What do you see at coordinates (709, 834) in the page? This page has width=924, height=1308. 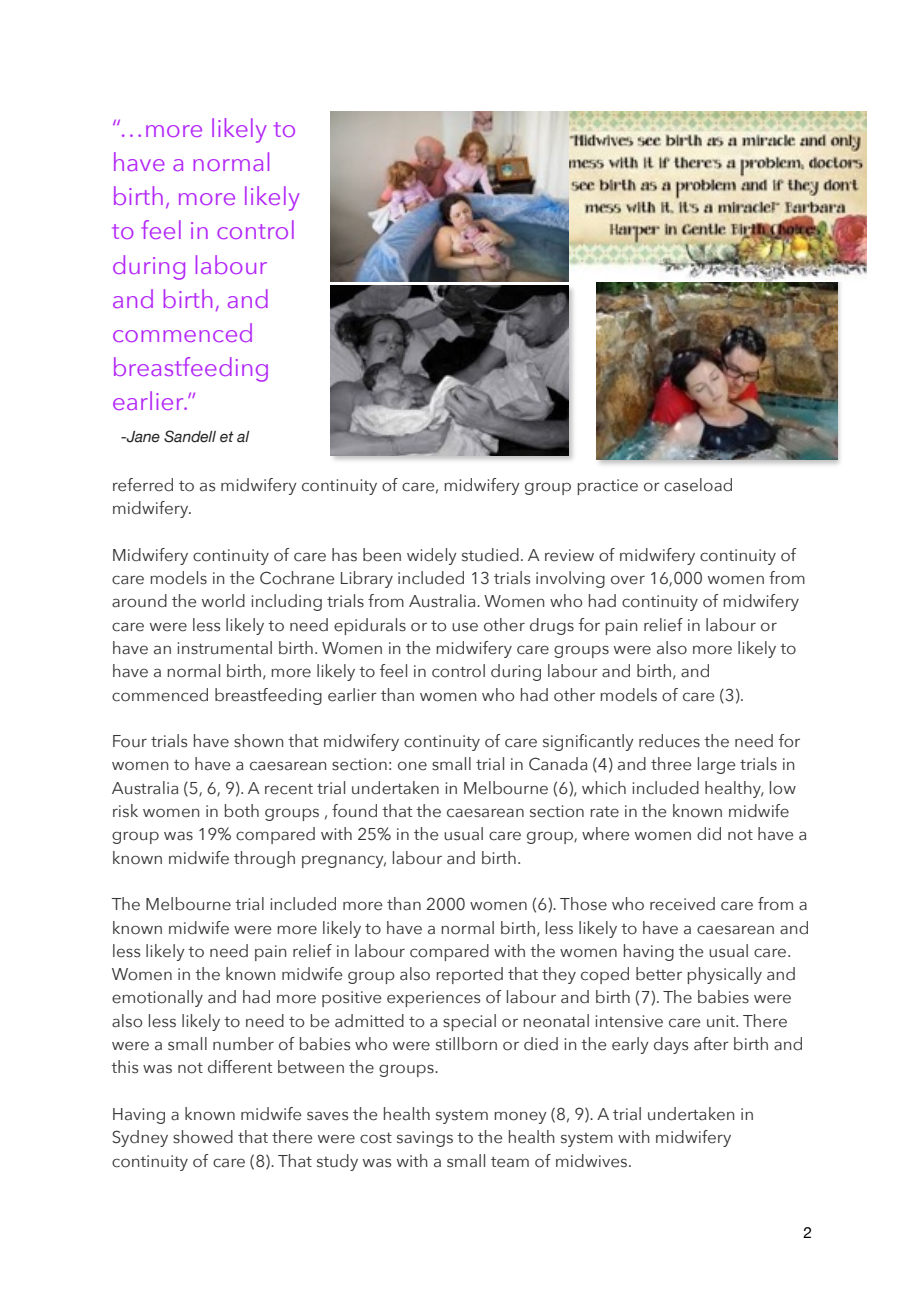 I see `did` at bounding box center [709, 834].
